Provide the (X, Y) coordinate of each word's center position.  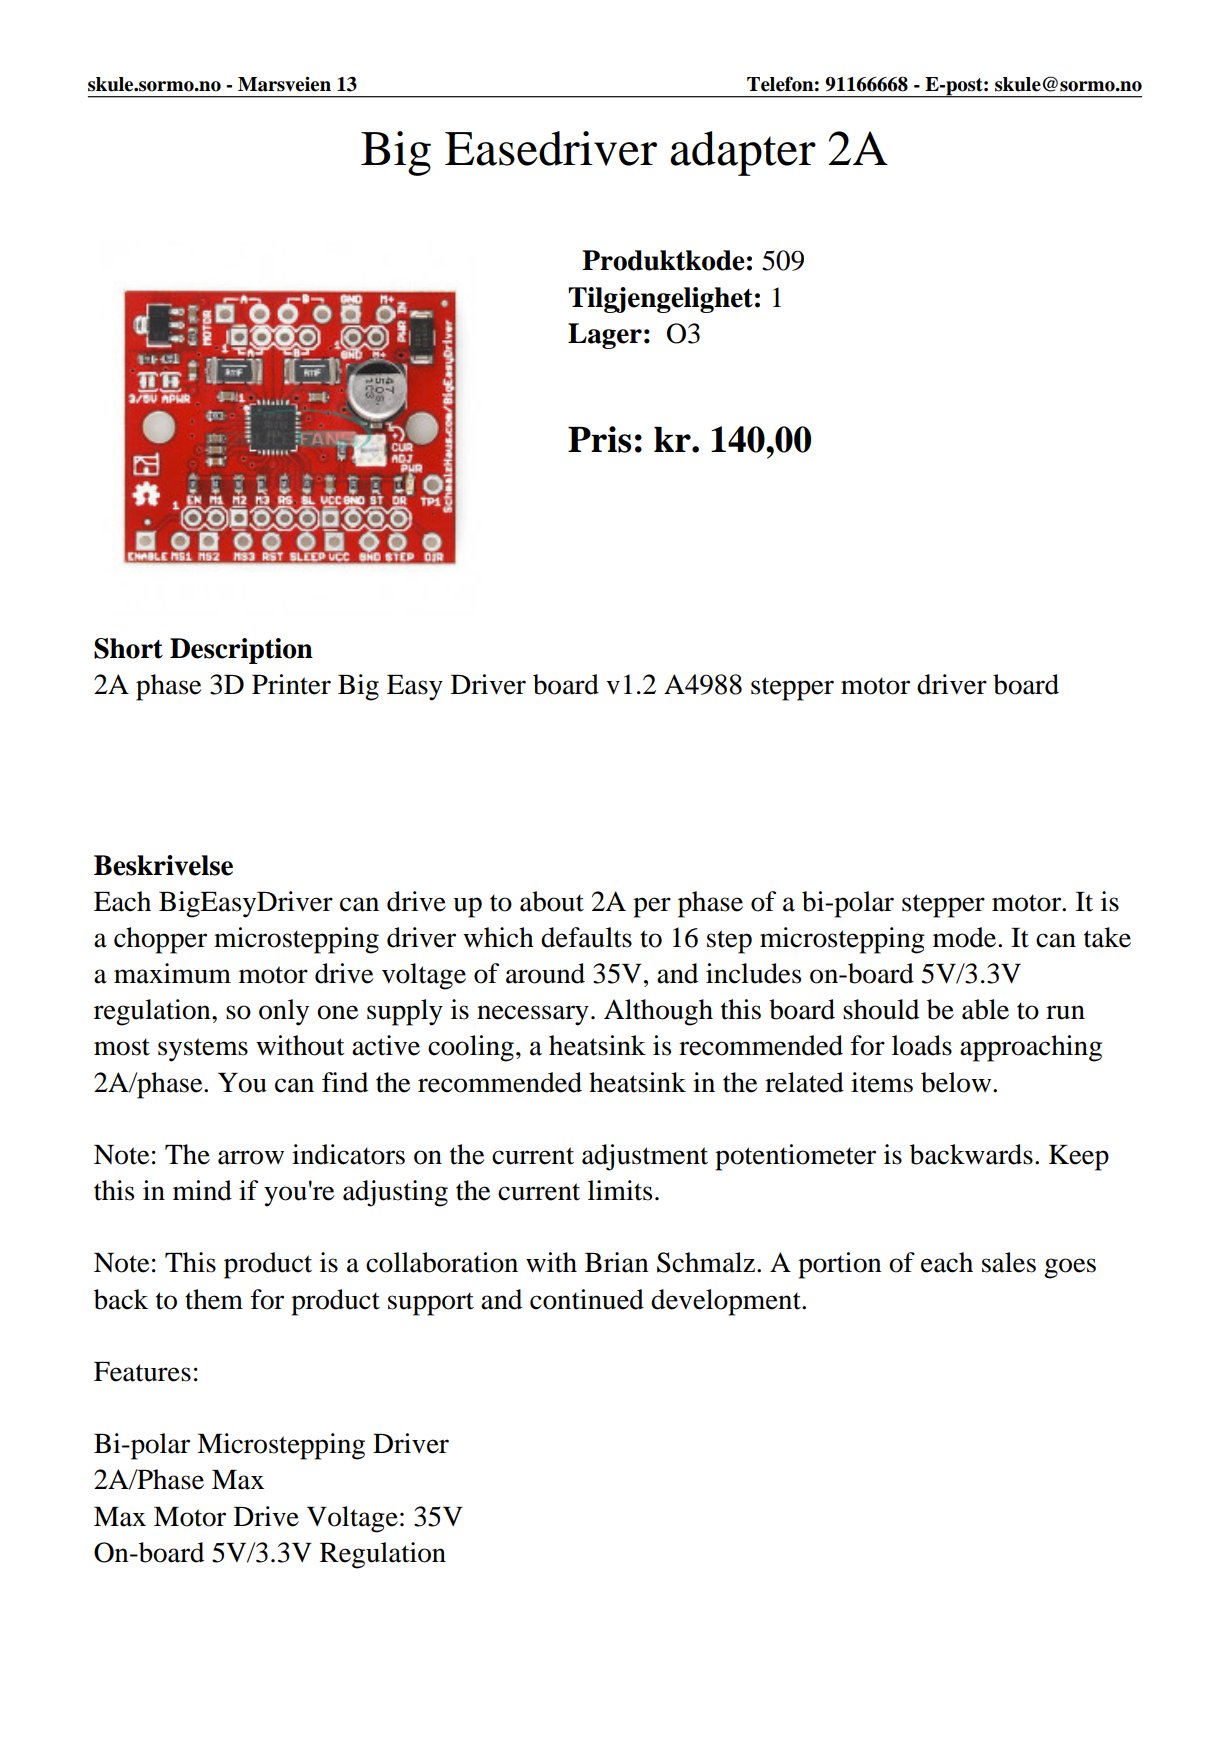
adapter (743, 153)
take (1107, 937)
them (214, 1299)
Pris (599, 439)
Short (128, 648)
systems (203, 1050)
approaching (1031, 1048)
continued (587, 1299)
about (552, 901)
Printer (291, 684)
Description (241, 651)
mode (966, 937)
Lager (605, 336)
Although (658, 1012)
